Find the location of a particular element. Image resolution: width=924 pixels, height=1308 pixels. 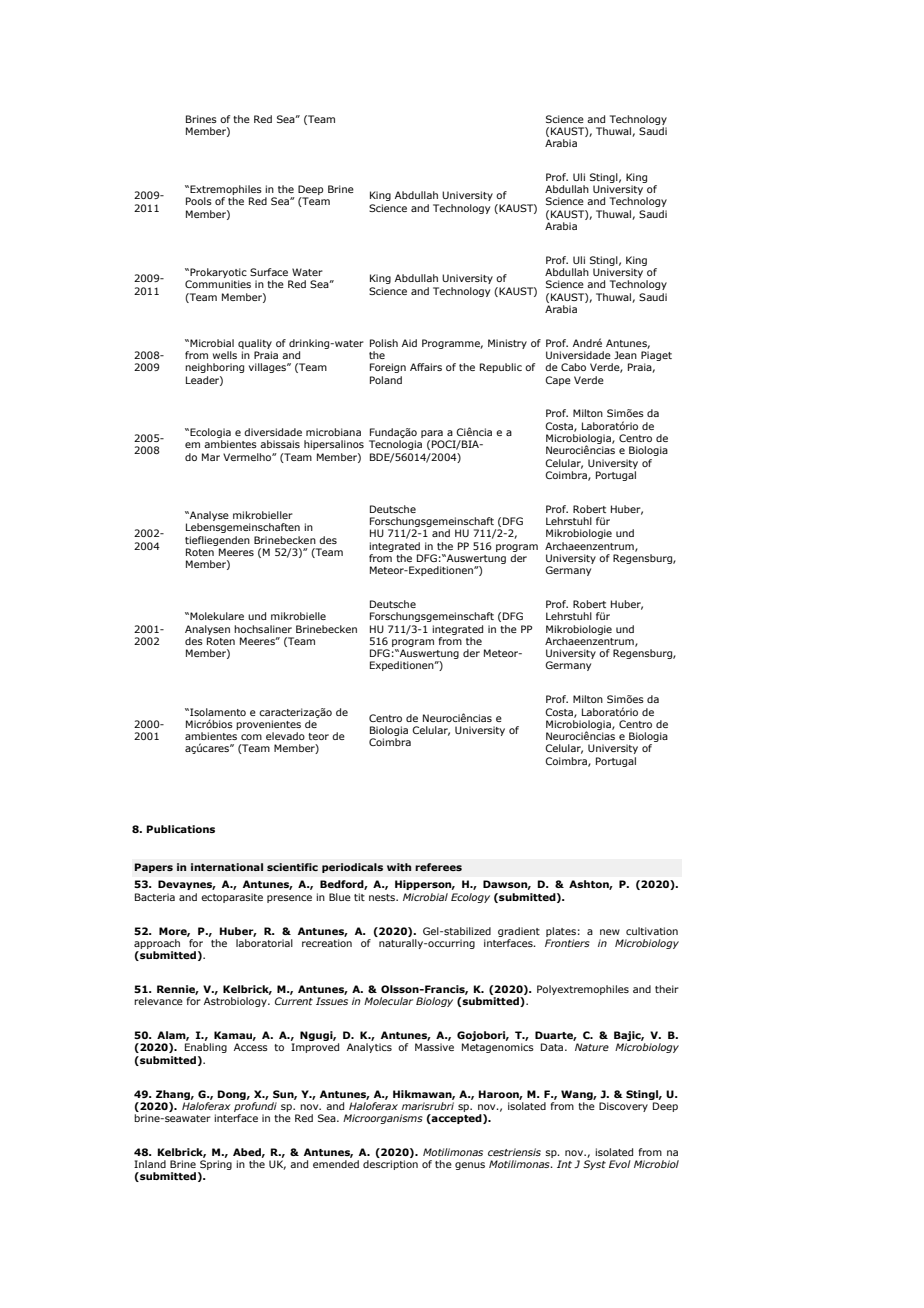

Pools is located at coordinates (199, 201).
